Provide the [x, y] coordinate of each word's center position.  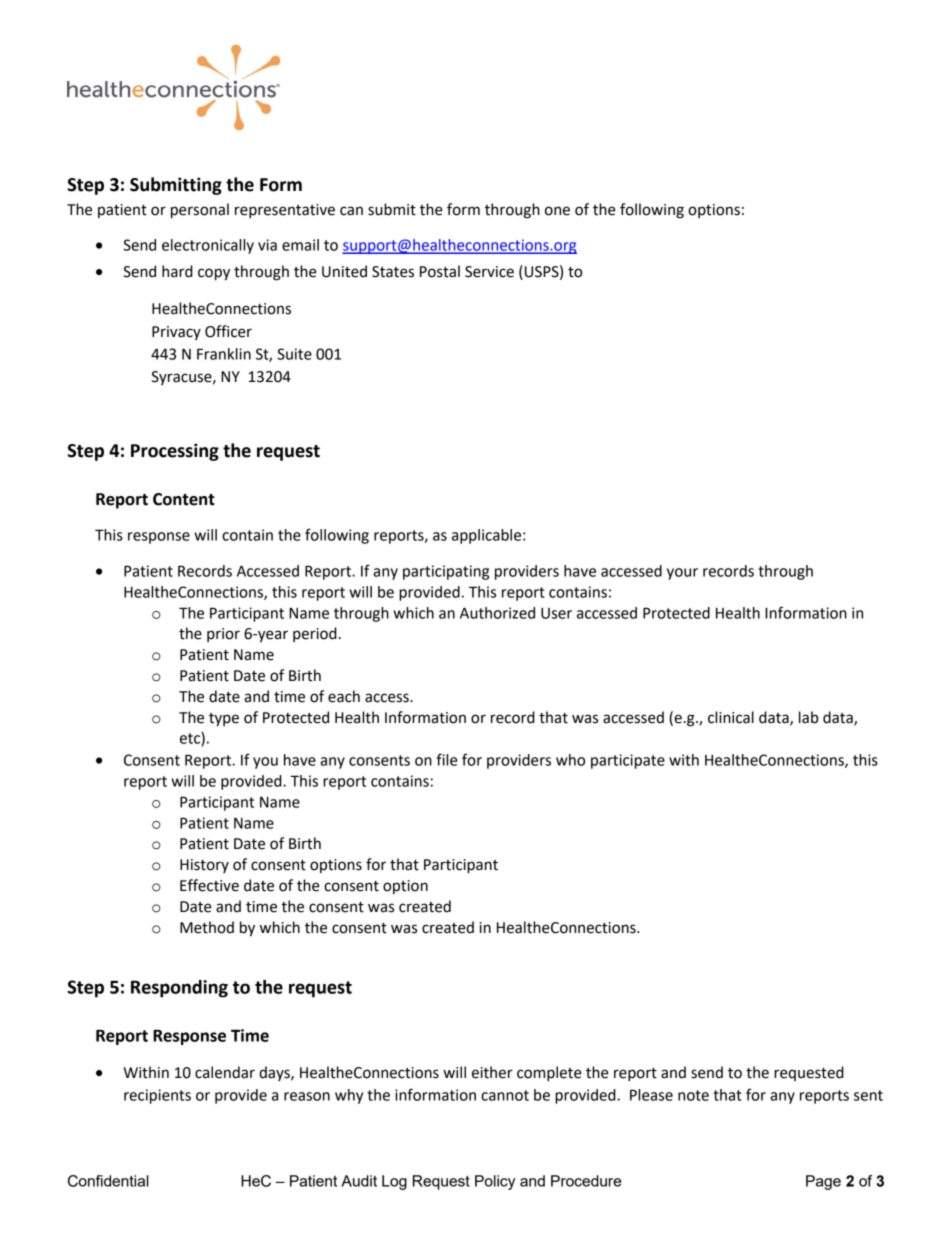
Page [823, 1182]
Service [489, 272]
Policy [495, 1182]
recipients [157, 1096]
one [557, 211]
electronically [208, 246]
